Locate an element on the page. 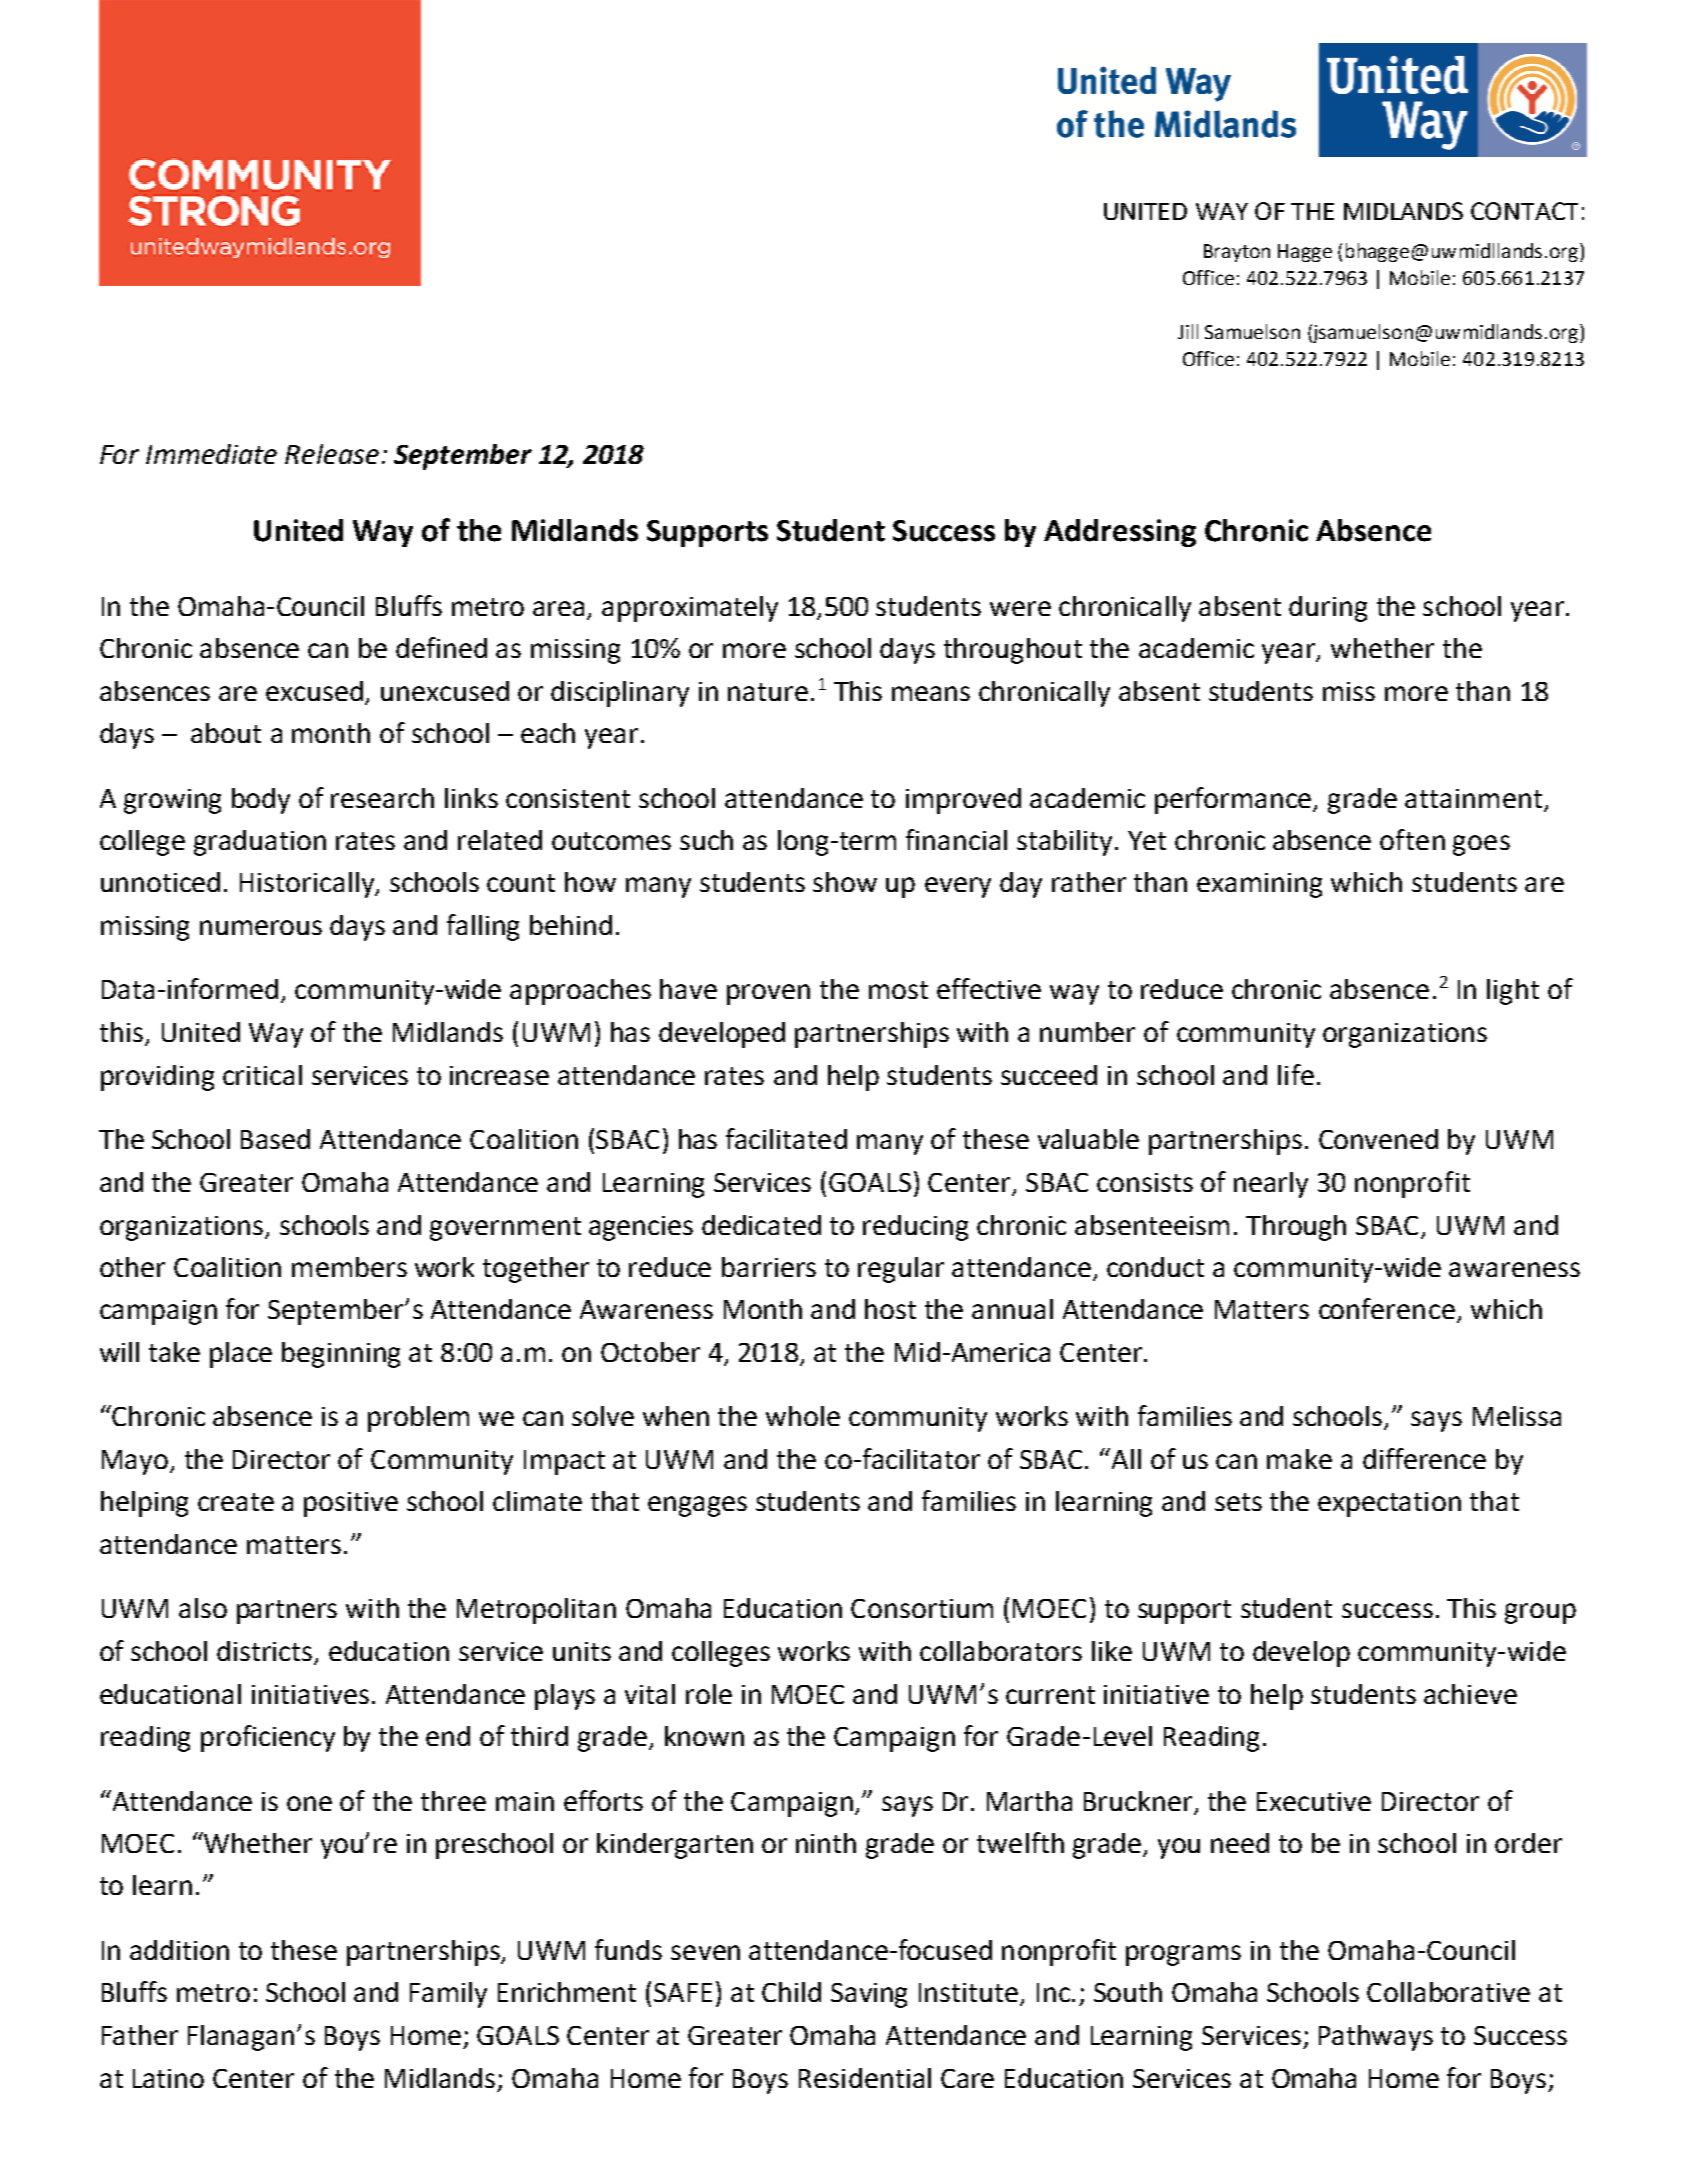 This image has width=1685, height=2180. Release is located at coordinates (332, 454).
